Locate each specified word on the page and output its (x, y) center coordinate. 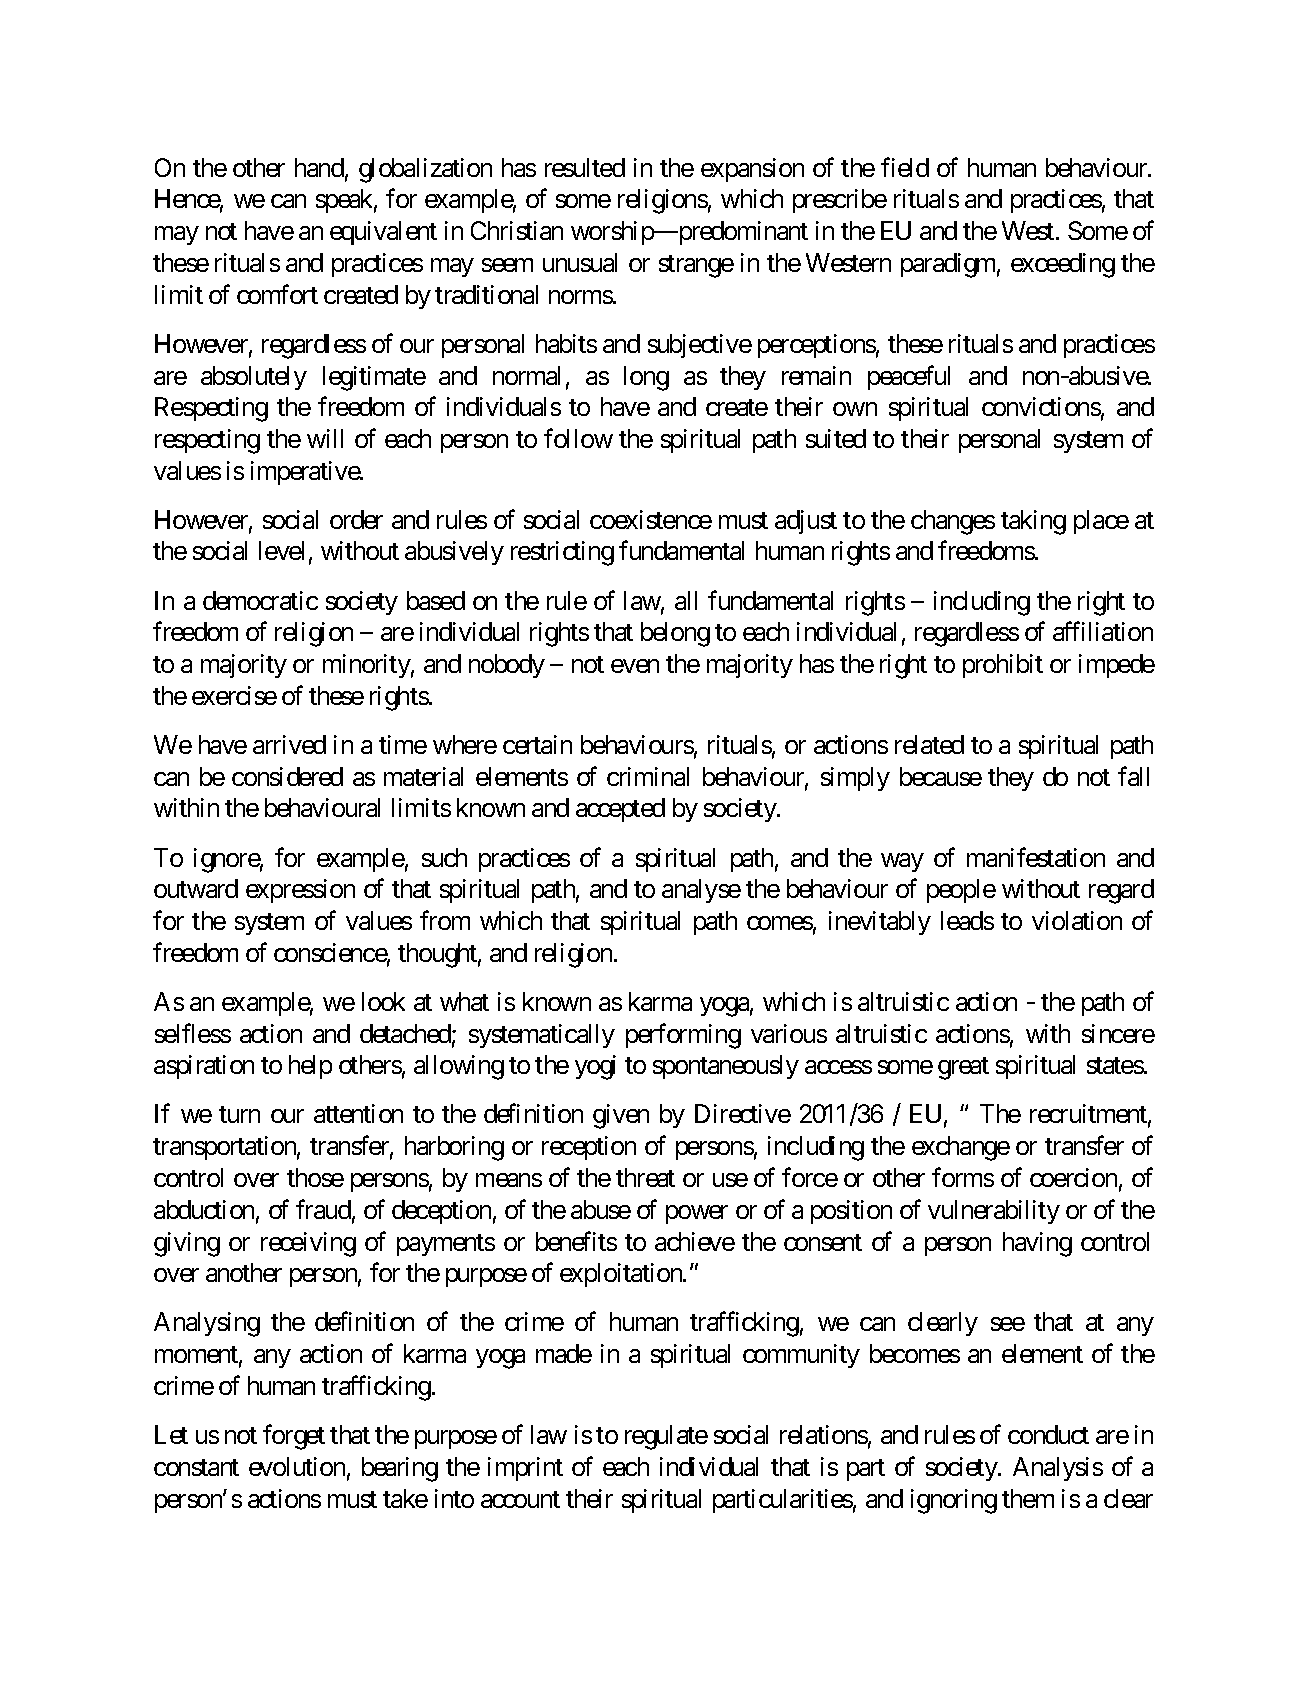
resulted (585, 167)
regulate (666, 1437)
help (310, 1067)
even (635, 666)
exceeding (1063, 265)
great (963, 1068)
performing (683, 1036)
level (281, 550)
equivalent (383, 233)
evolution (297, 1466)
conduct (1048, 1434)
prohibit (1003, 666)
